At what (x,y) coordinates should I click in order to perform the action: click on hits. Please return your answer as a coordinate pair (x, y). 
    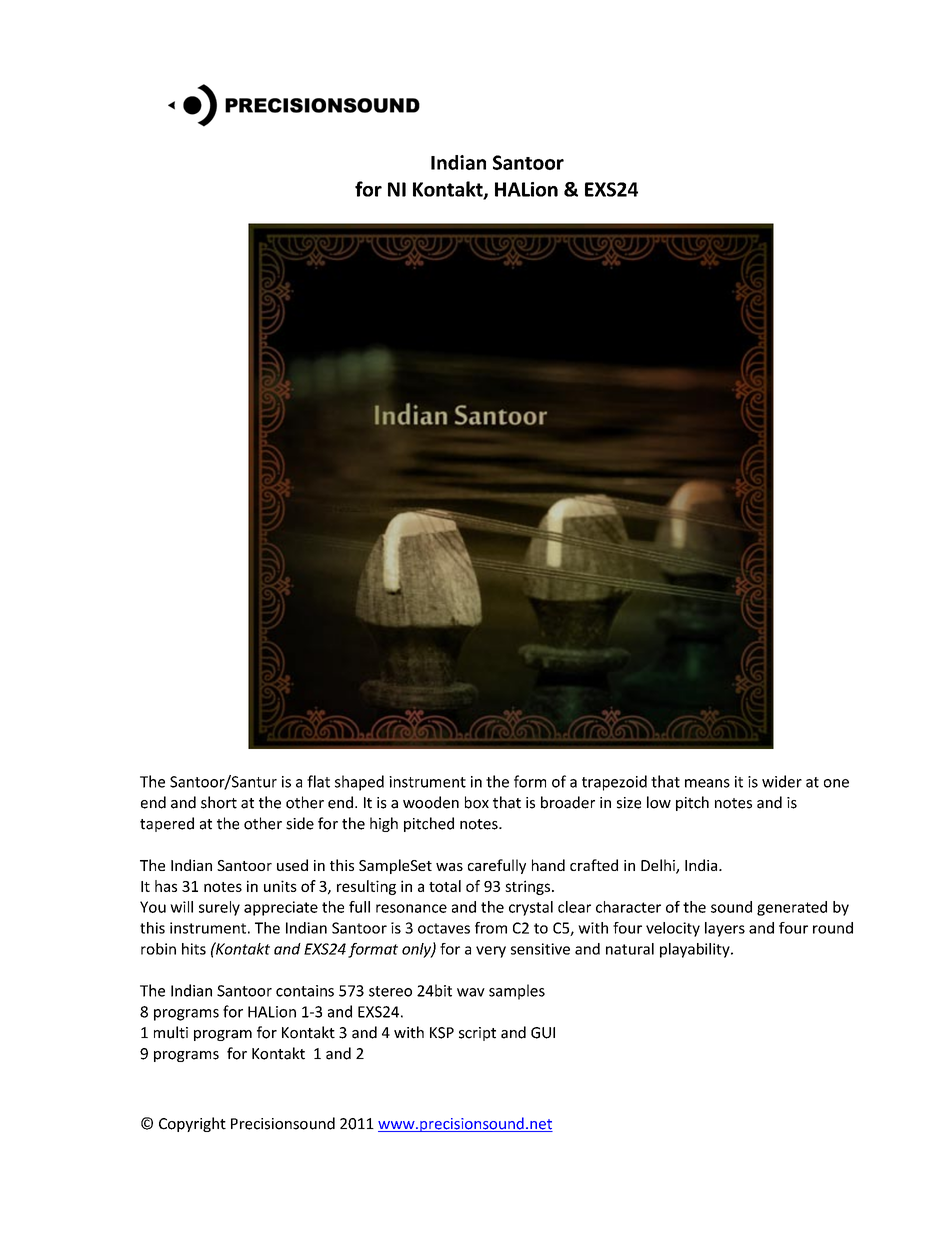
    Looking at the image, I should click on (194, 949).
